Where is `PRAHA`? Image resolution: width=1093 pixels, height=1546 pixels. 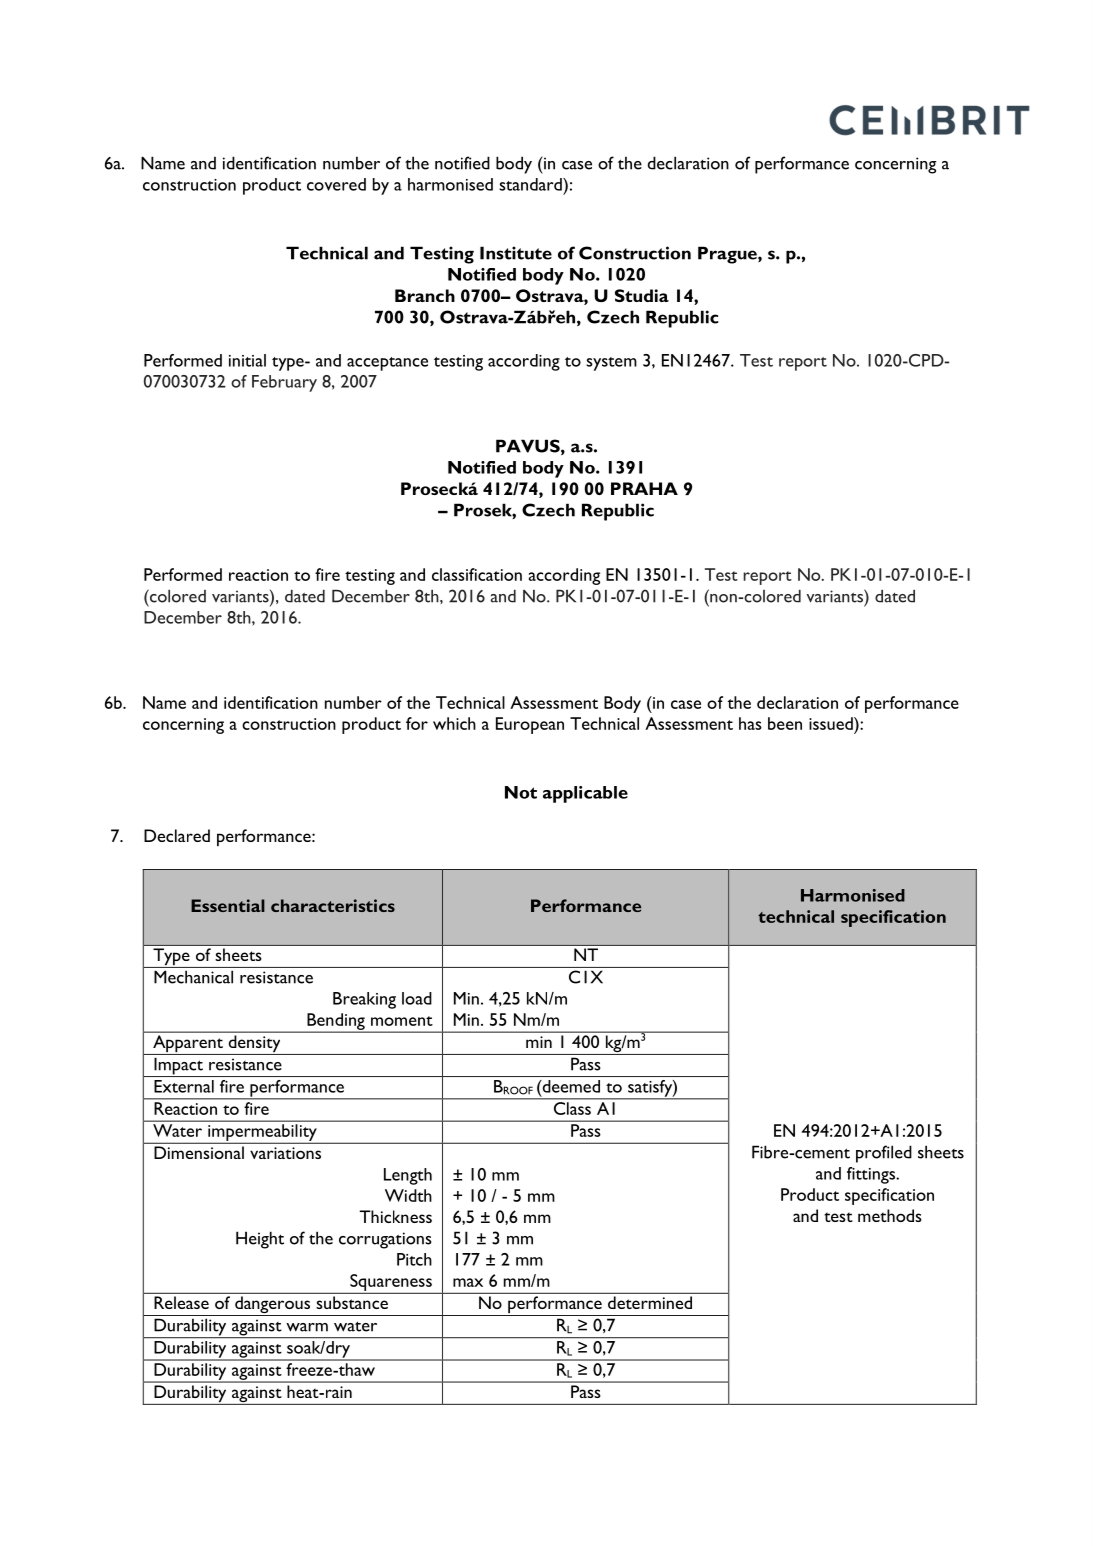 PRAHA is located at coordinates (644, 488).
